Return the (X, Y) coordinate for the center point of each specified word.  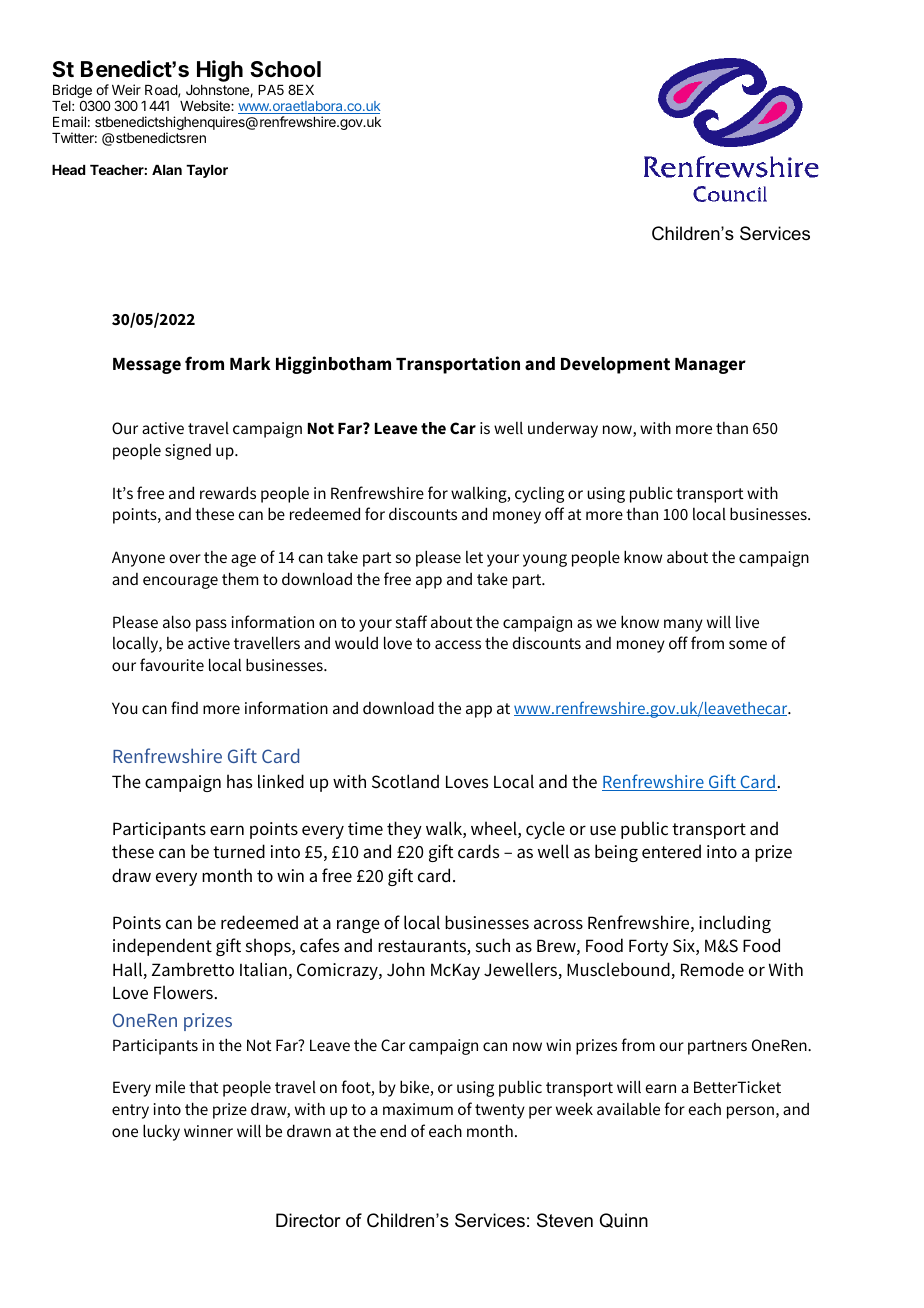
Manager (710, 366)
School (285, 69)
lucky (161, 1132)
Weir (126, 89)
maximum (418, 1109)
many (683, 625)
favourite (172, 664)
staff (411, 621)
